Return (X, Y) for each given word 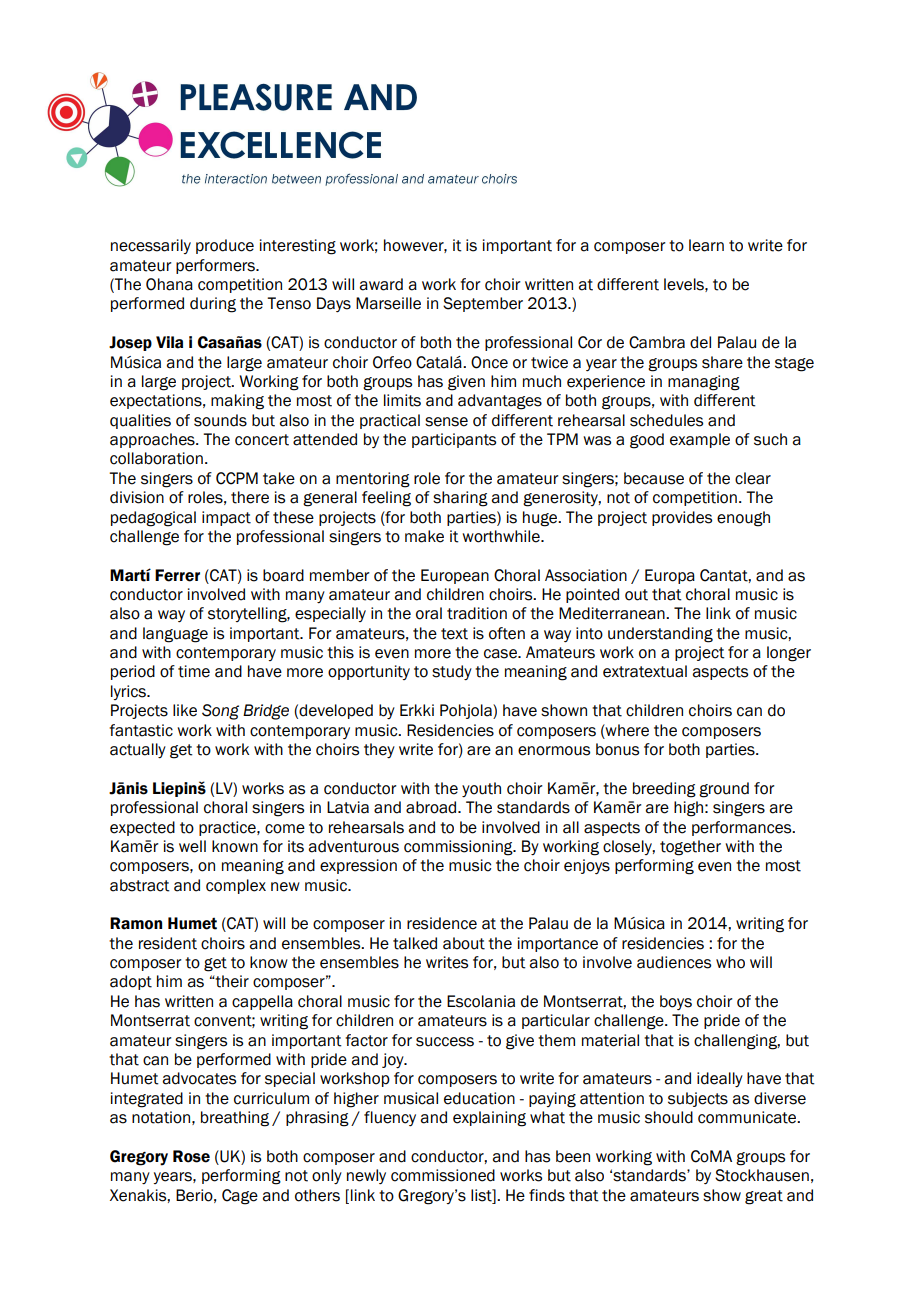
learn (706, 245)
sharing (460, 499)
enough (743, 519)
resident (168, 943)
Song (220, 712)
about (464, 943)
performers (216, 266)
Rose (191, 1156)
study (452, 672)
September (483, 304)
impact (226, 518)
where (626, 730)
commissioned (443, 1175)
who (730, 962)
